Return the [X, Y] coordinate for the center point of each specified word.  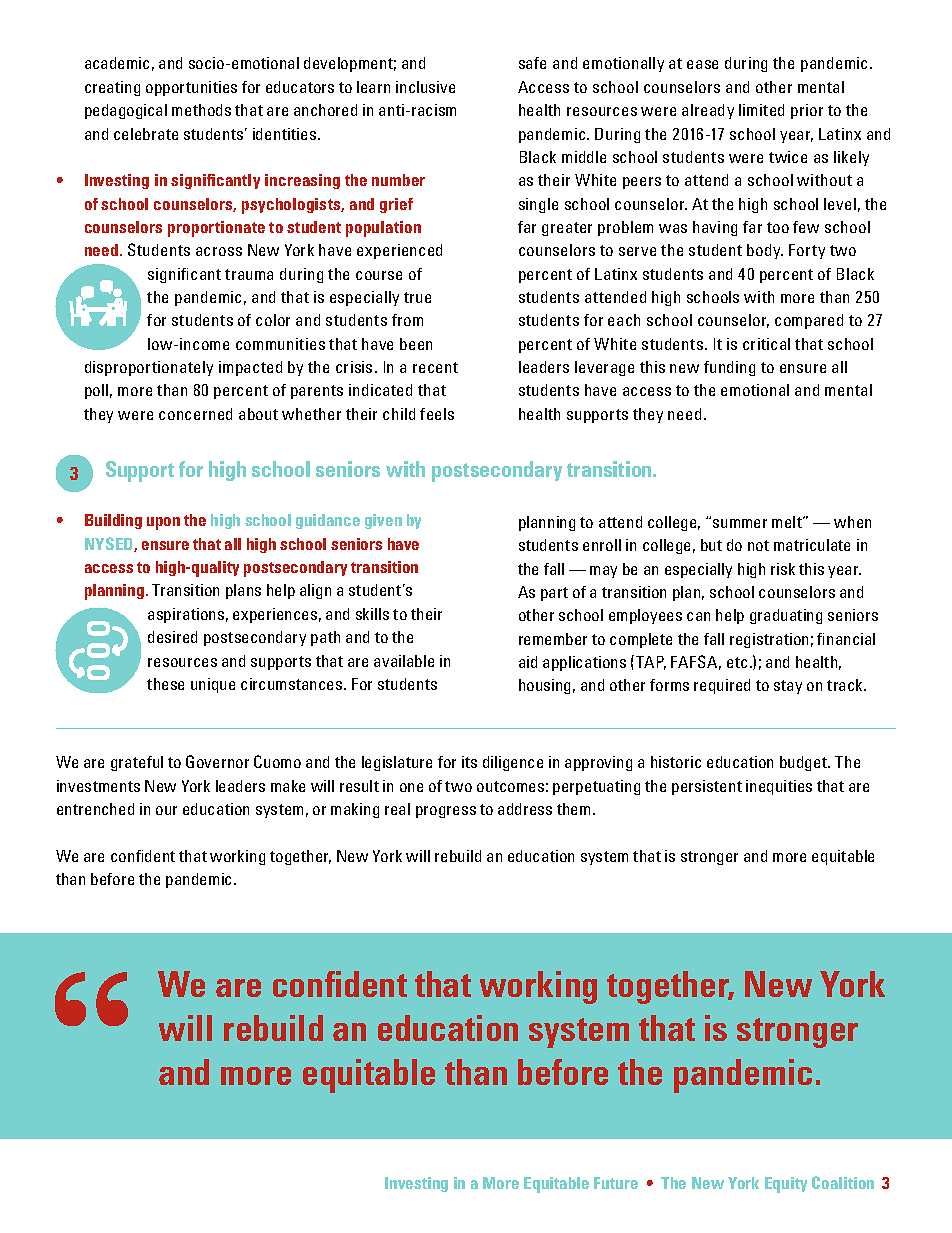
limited [761, 110]
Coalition [843, 1182]
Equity [786, 1185]
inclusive [425, 87]
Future [616, 1183]
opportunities [191, 88]
